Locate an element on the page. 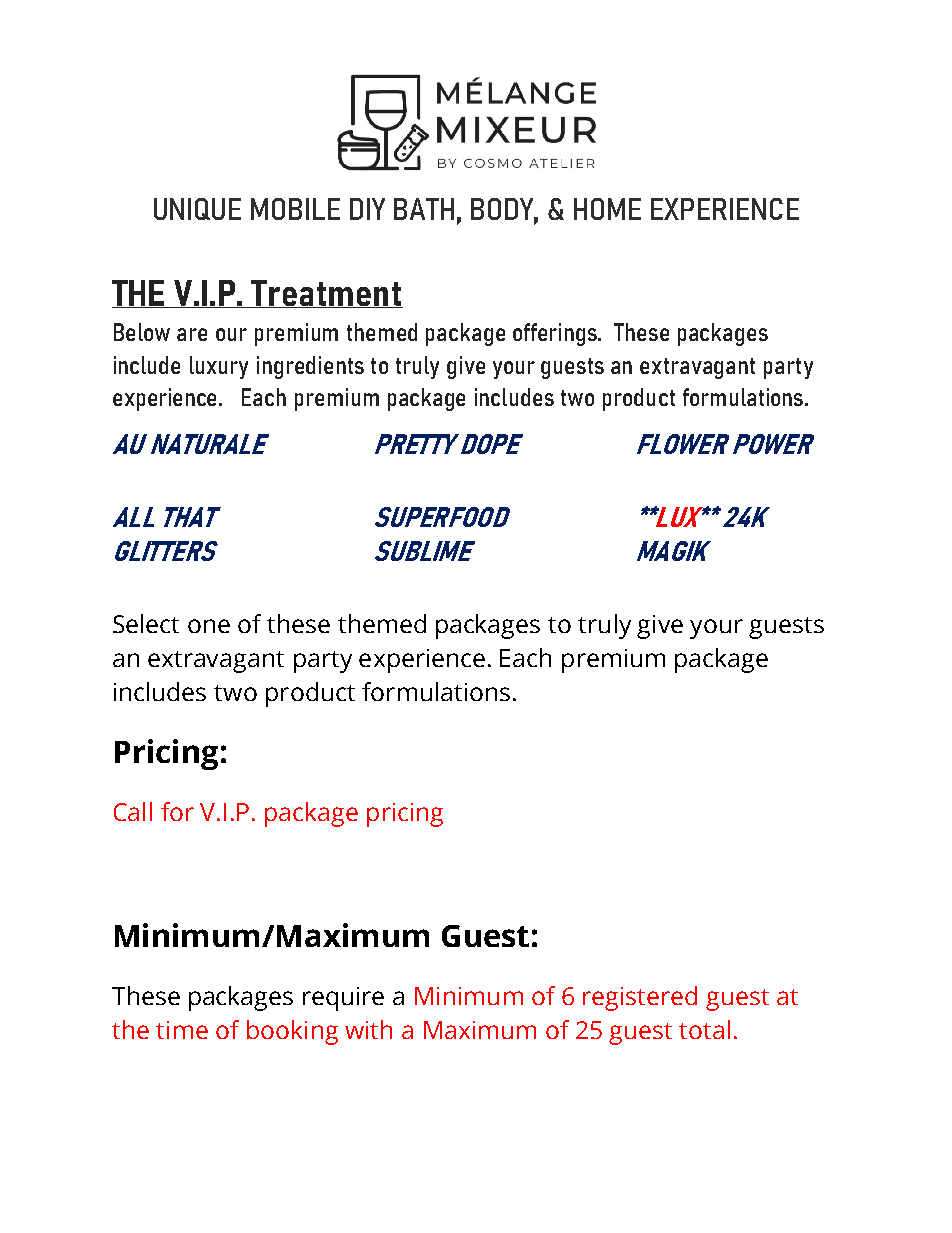 The height and width of the image is (1233, 952). total is located at coordinates (704, 1029).
